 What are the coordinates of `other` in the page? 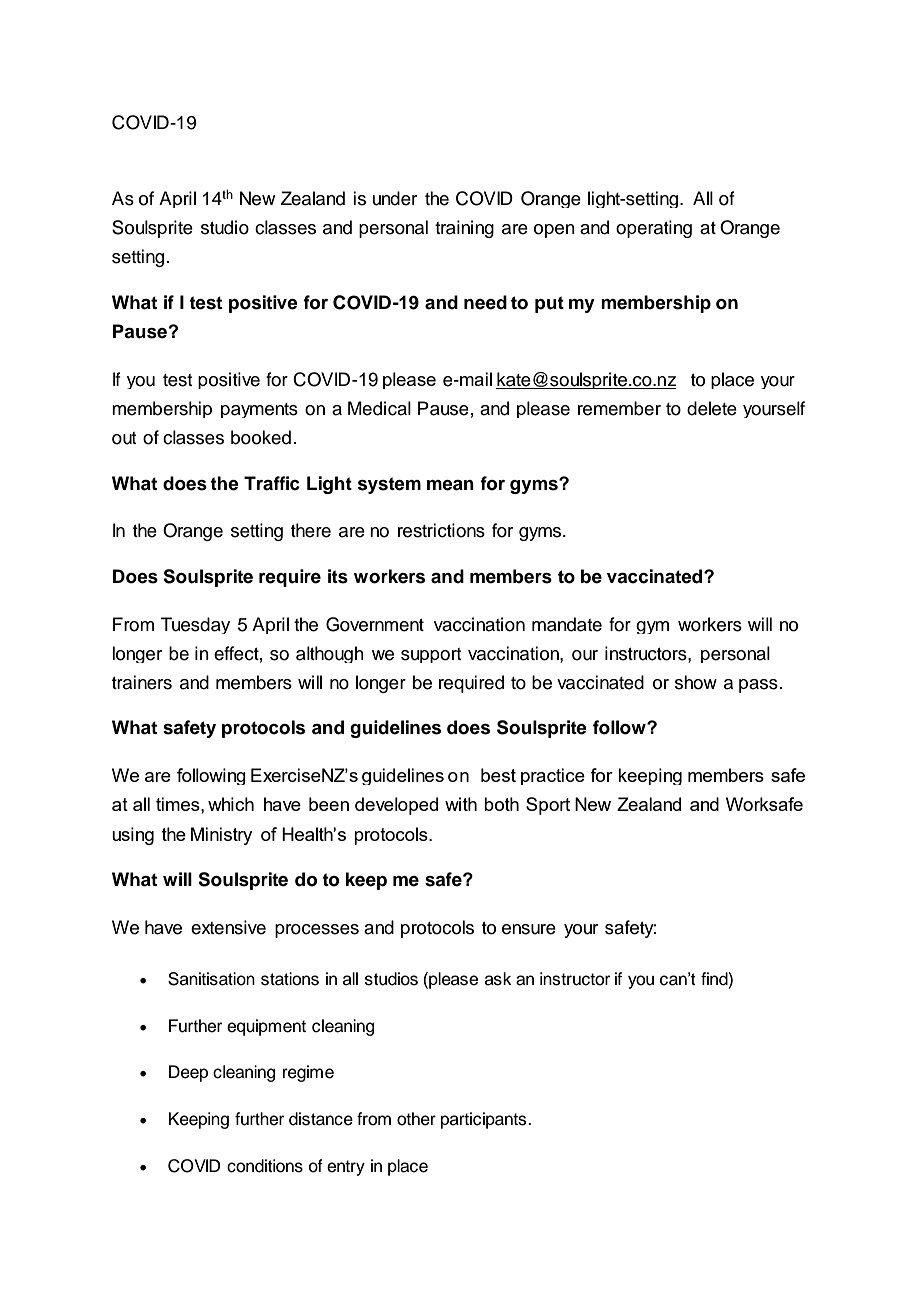 It's located at (416, 1119).
